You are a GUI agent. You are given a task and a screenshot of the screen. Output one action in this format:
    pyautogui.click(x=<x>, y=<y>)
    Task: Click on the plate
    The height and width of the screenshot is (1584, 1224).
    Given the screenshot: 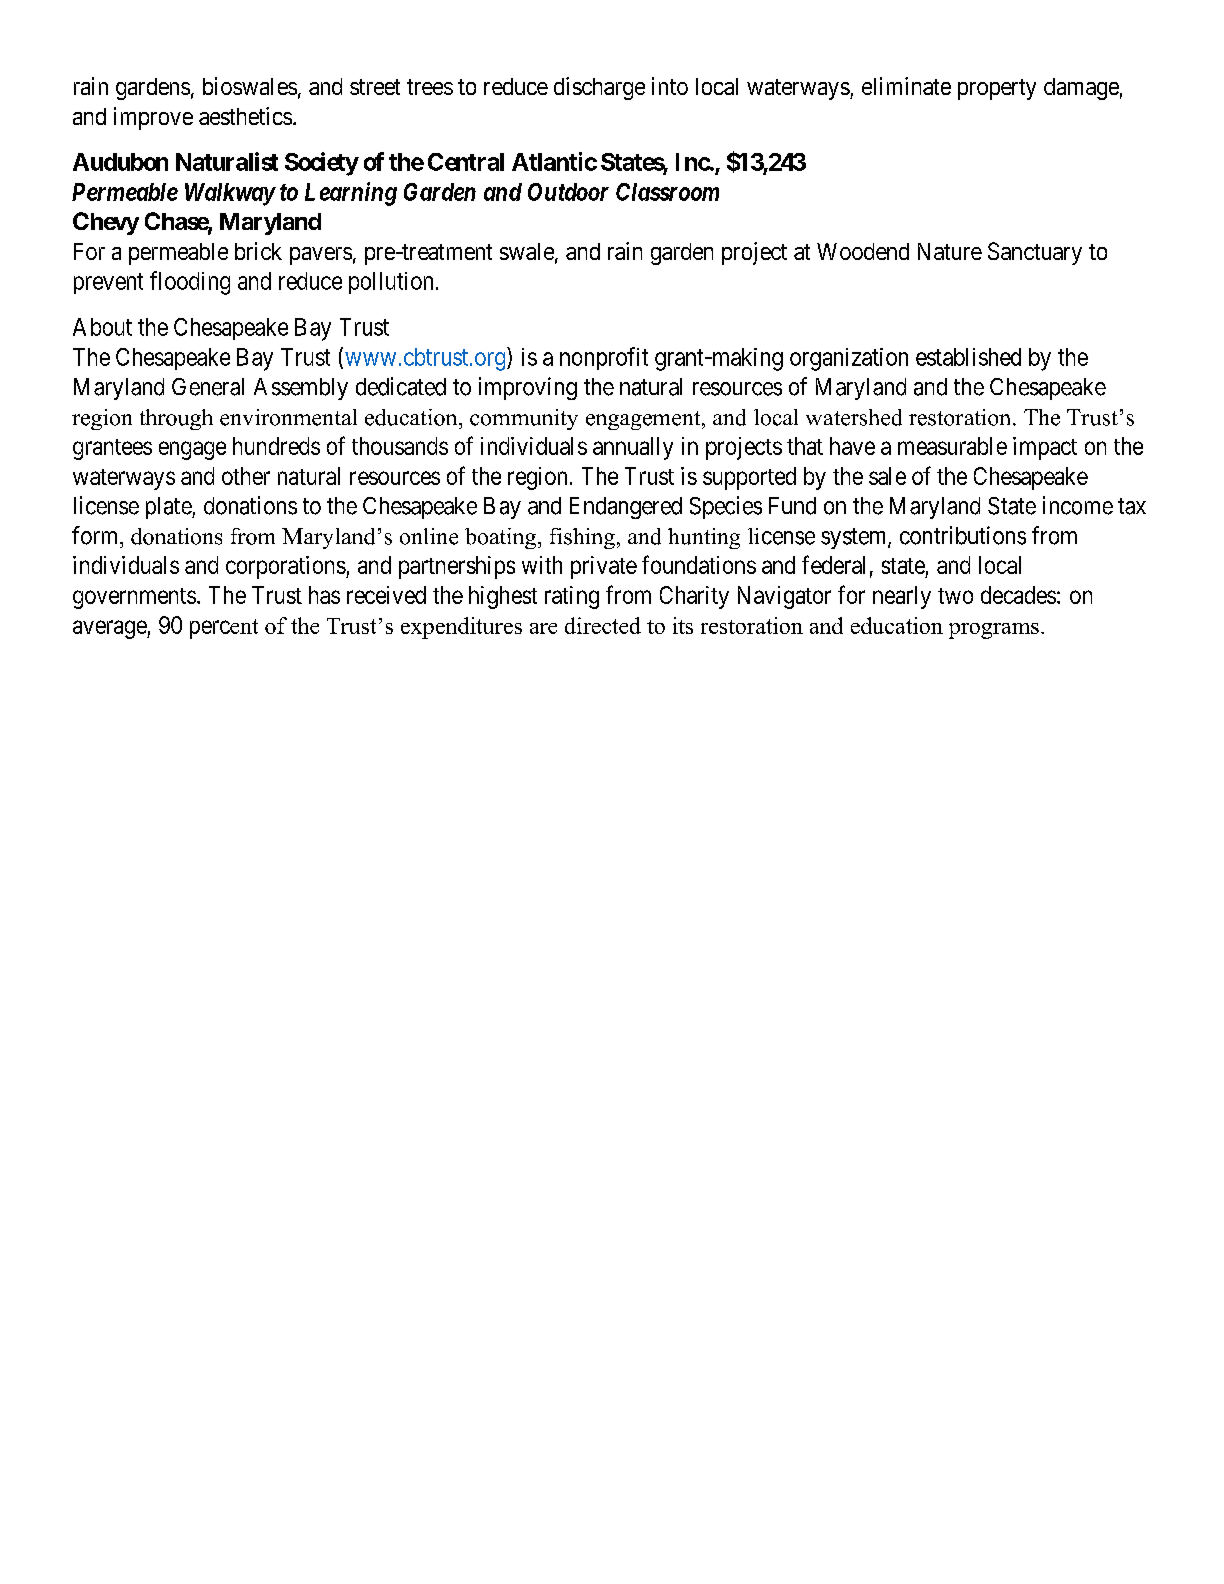 What is the action you would take?
    pyautogui.click(x=169, y=508)
